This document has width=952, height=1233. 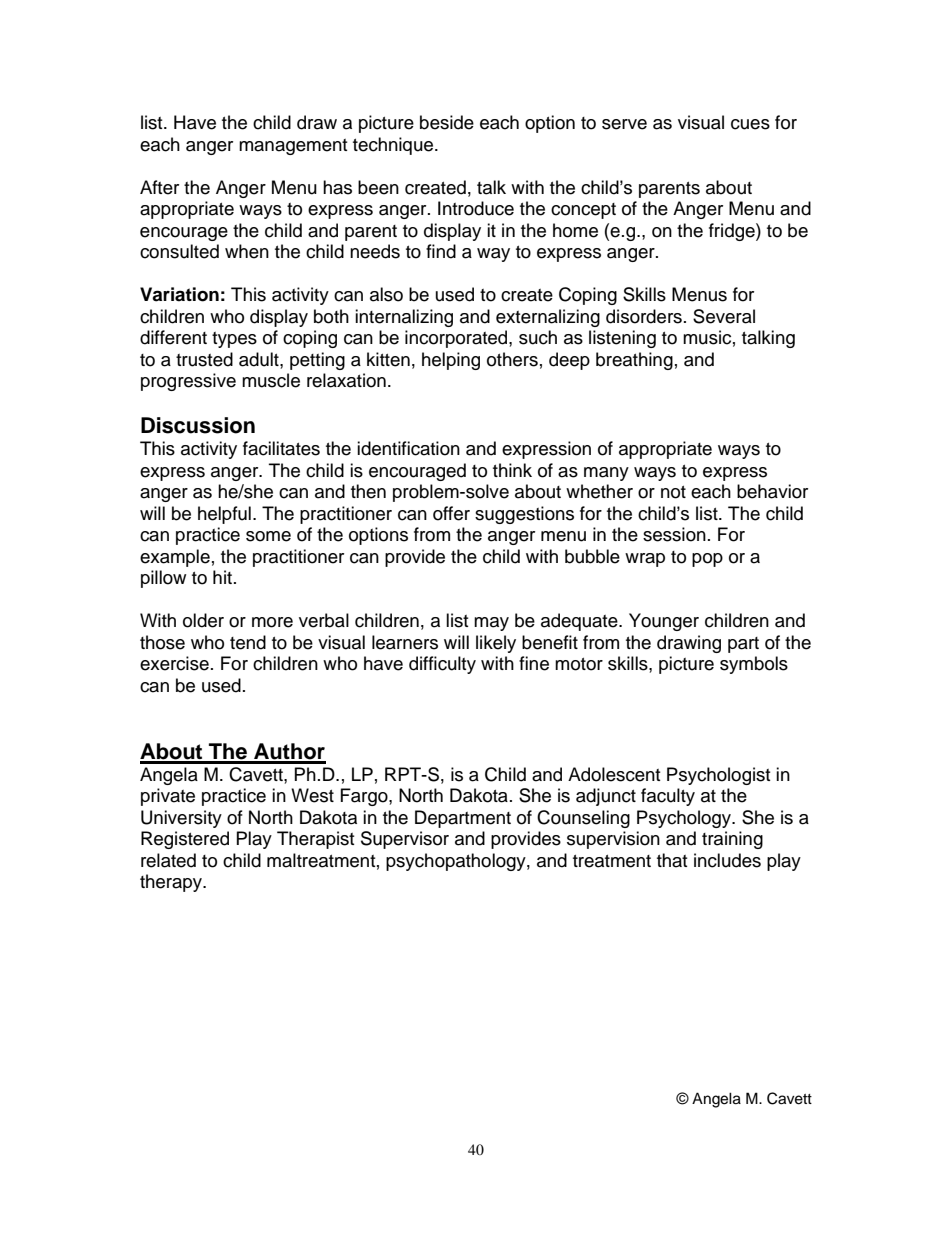 What do you see at coordinates (293, 147) in the document?
I see `management` at bounding box center [293, 147].
